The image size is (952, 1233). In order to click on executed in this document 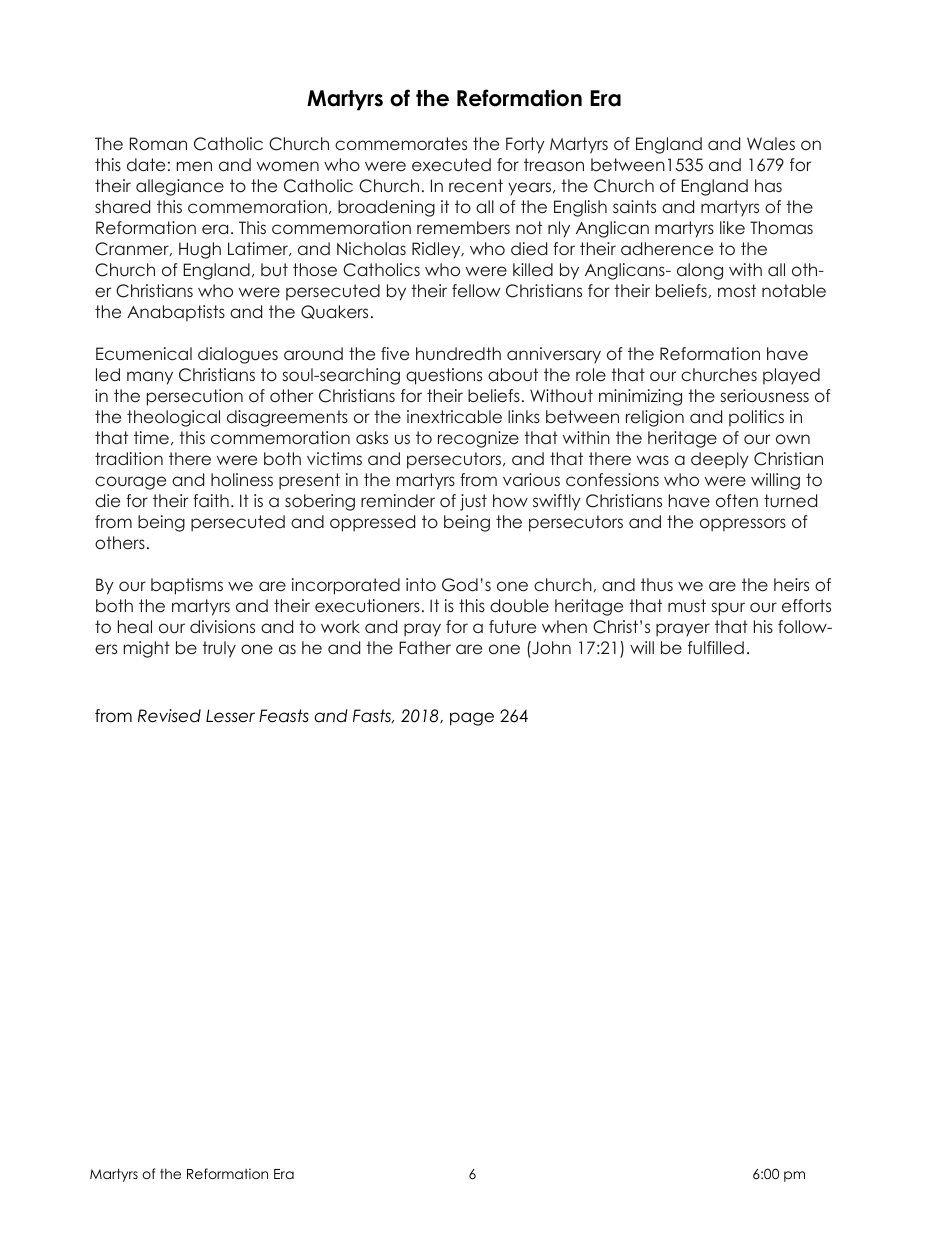, I will do `click(451, 164)`.
